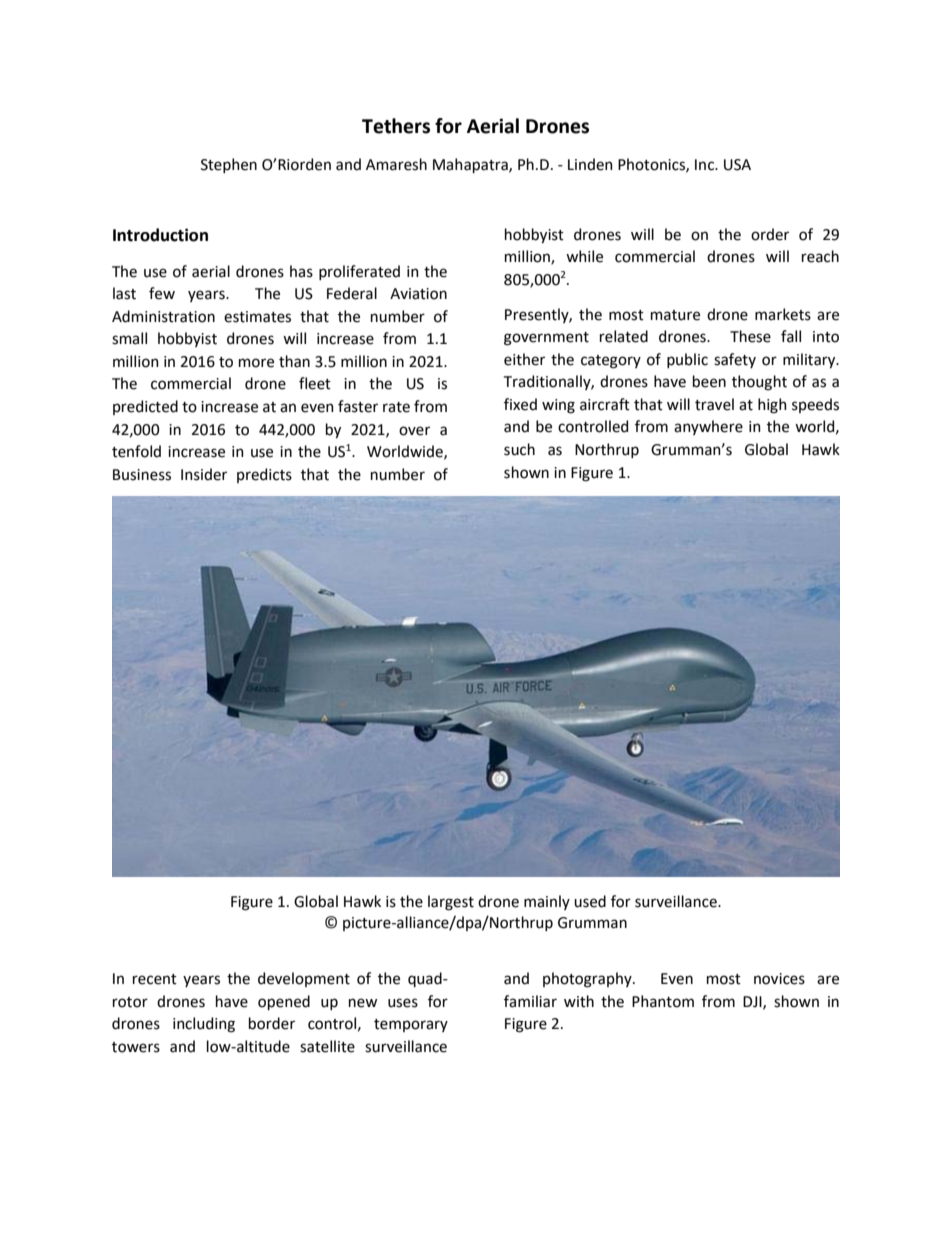  Describe the element at coordinates (735, 360) in the screenshot. I see `safety` at that location.
